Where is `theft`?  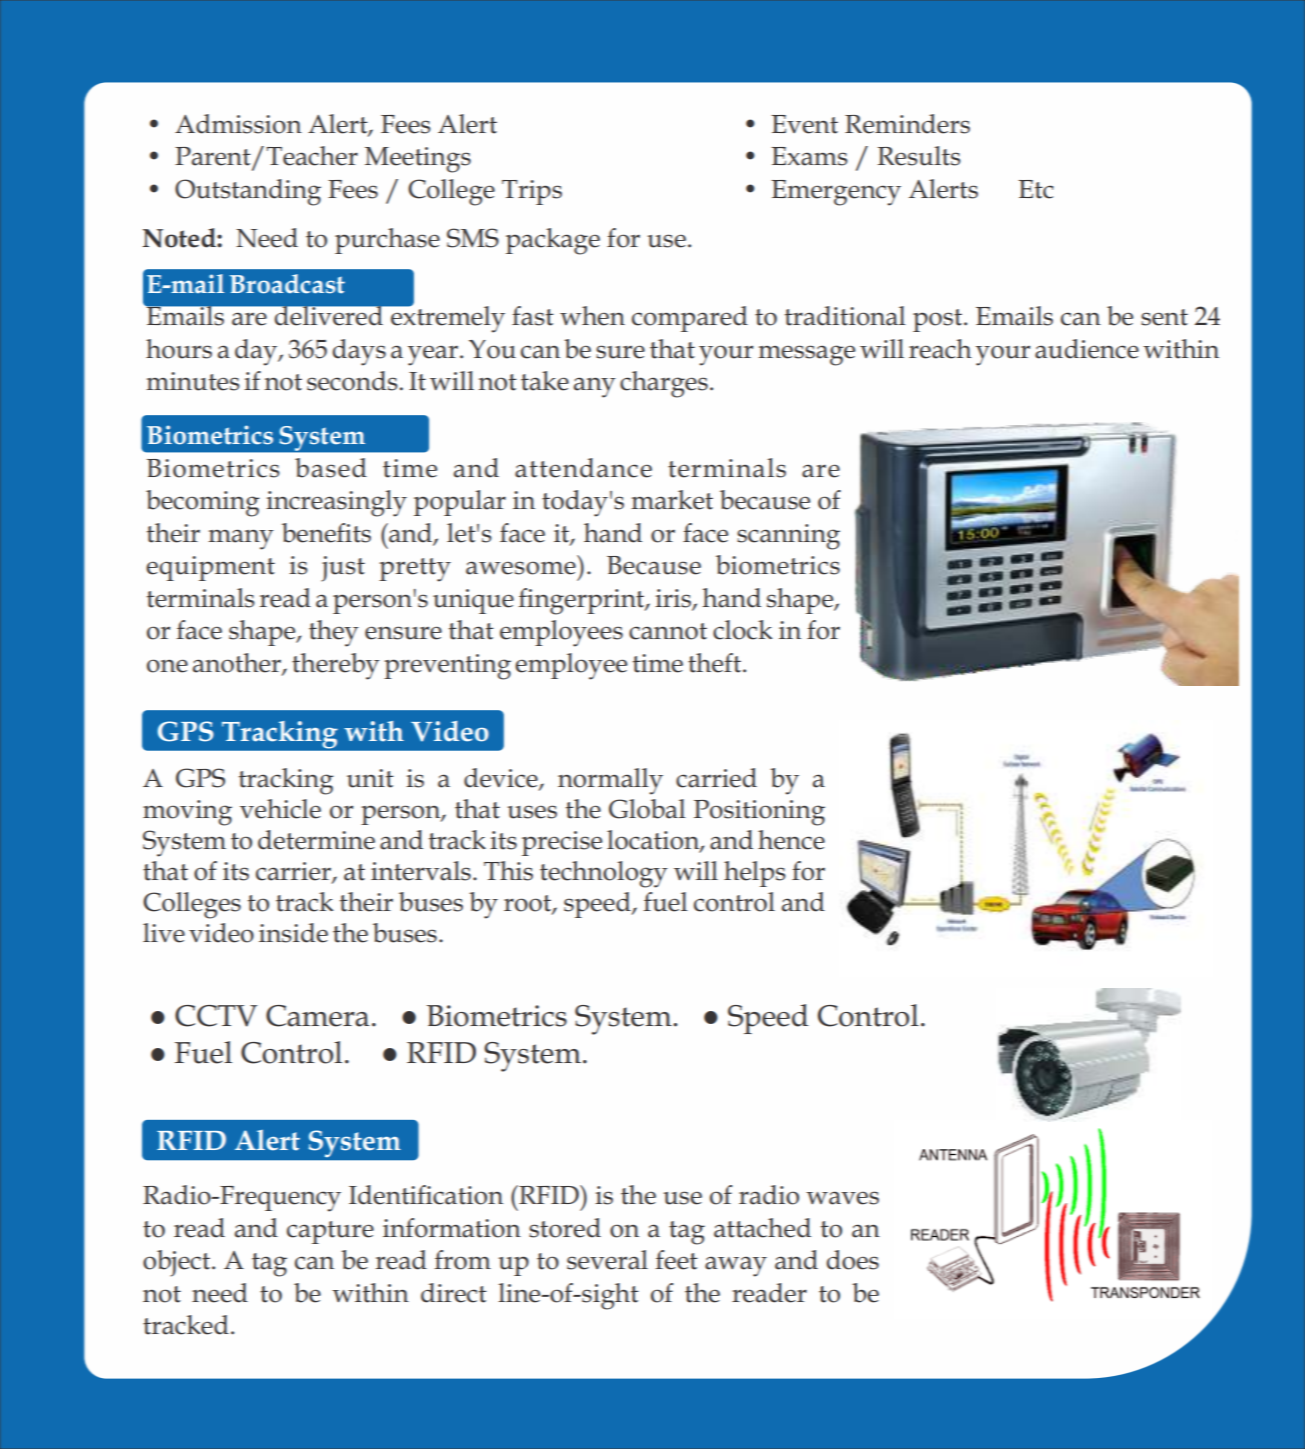 theft is located at coordinates (716, 663).
